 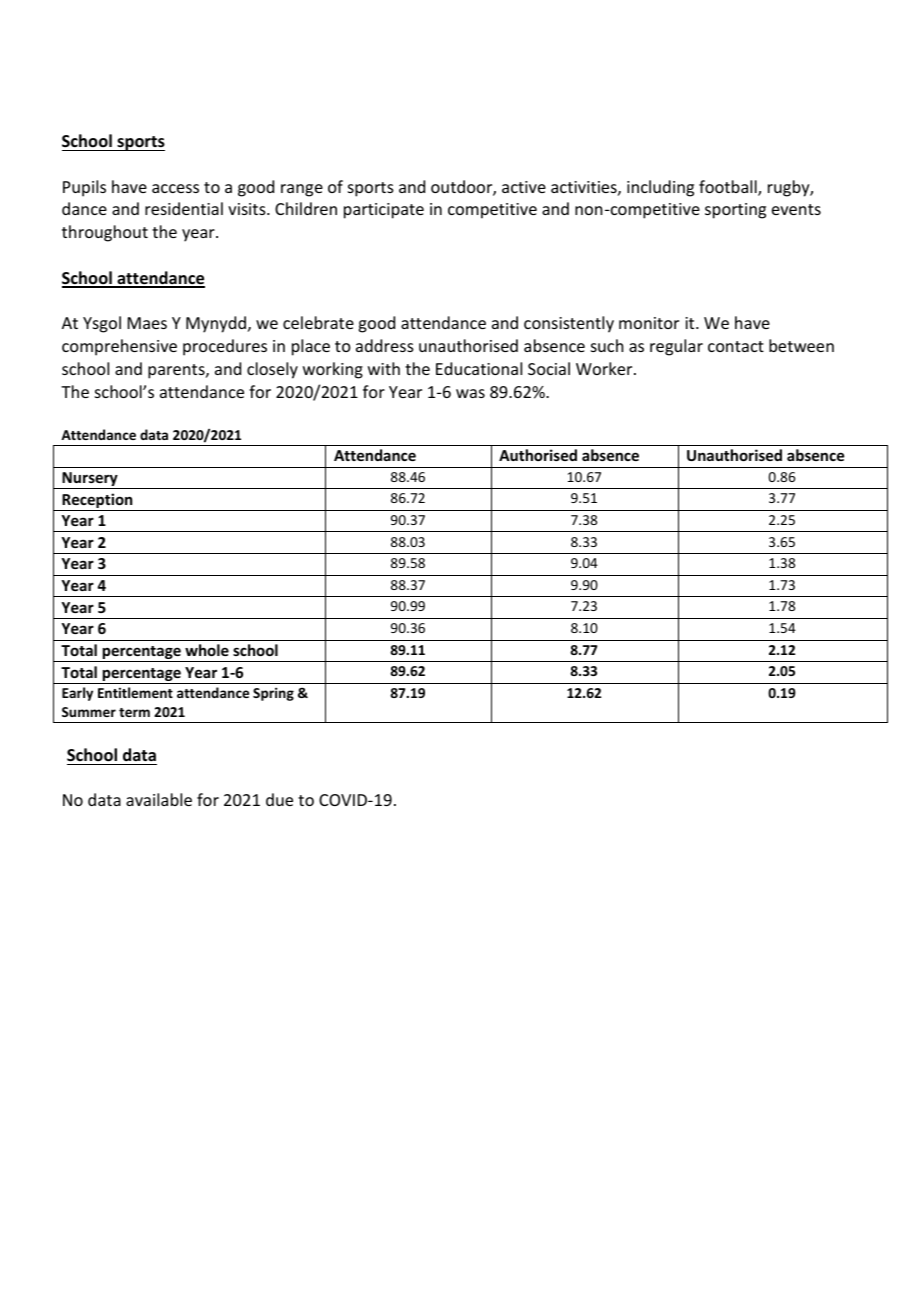 I want to click on whole, so click(x=207, y=650).
